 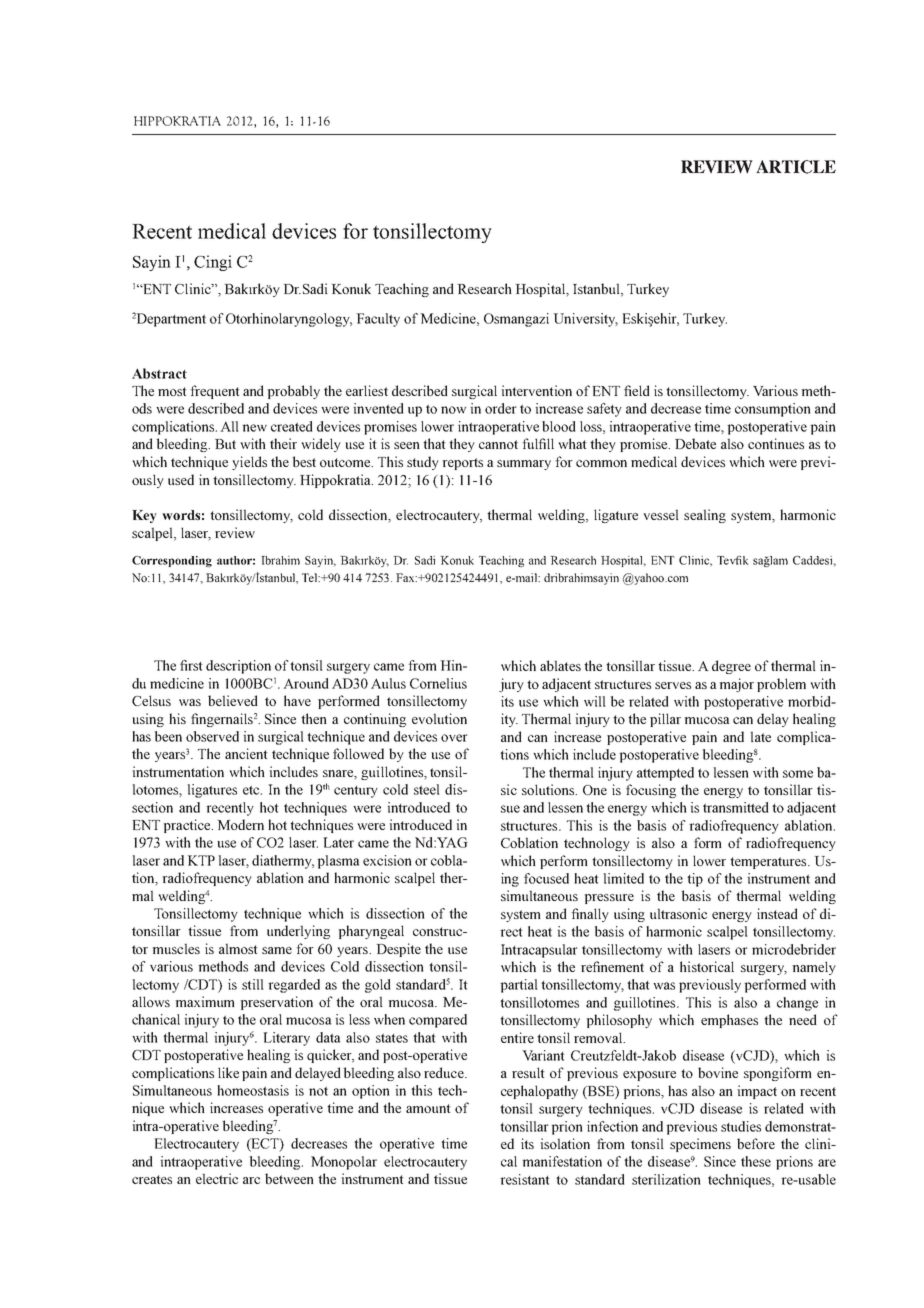 What do you see at coordinates (378, 320) in the page?
I see `Faculty` at bounding box center [378, 320].
